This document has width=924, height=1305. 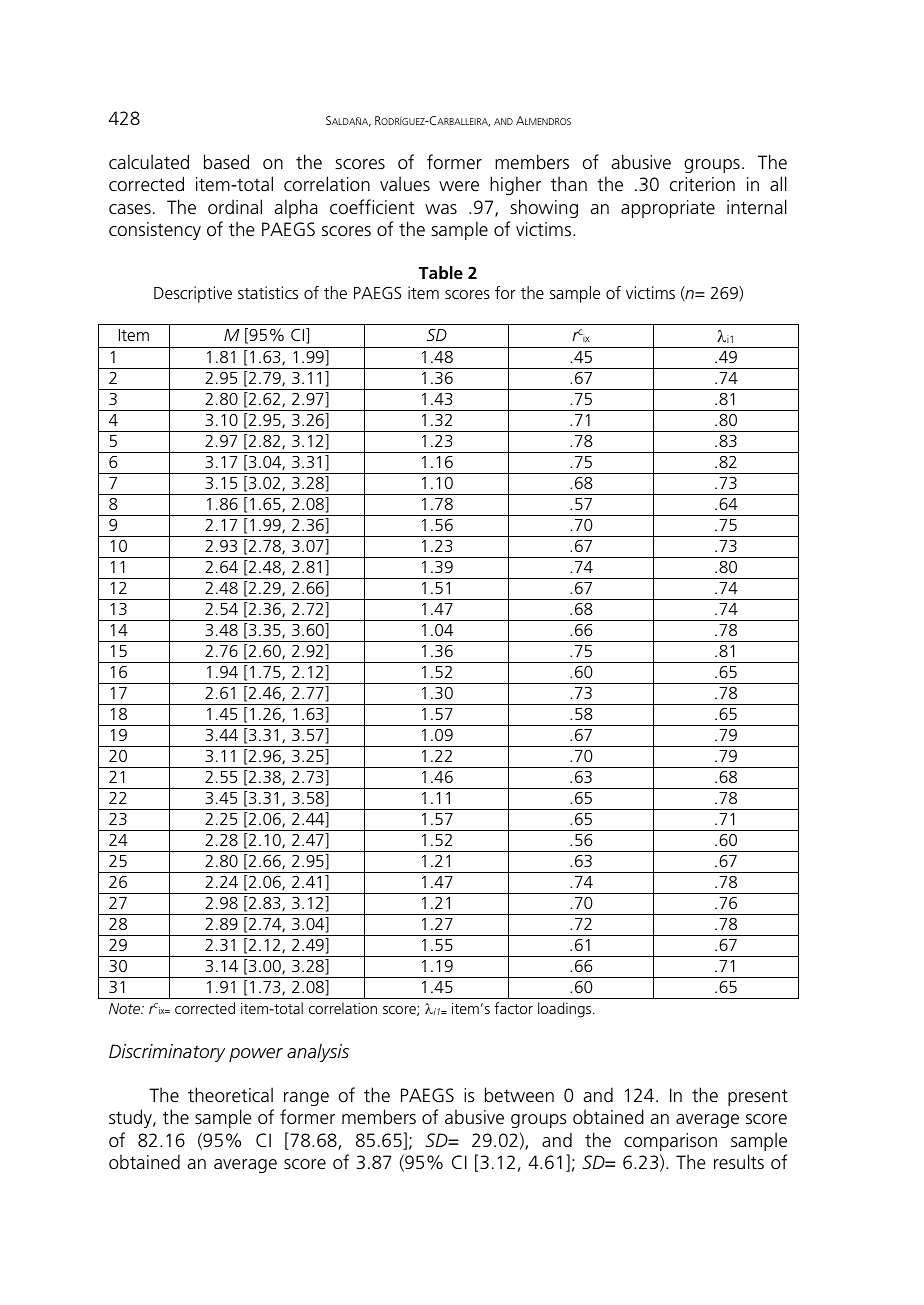 I want to click on comparison, so click(x=670, y=1142).
